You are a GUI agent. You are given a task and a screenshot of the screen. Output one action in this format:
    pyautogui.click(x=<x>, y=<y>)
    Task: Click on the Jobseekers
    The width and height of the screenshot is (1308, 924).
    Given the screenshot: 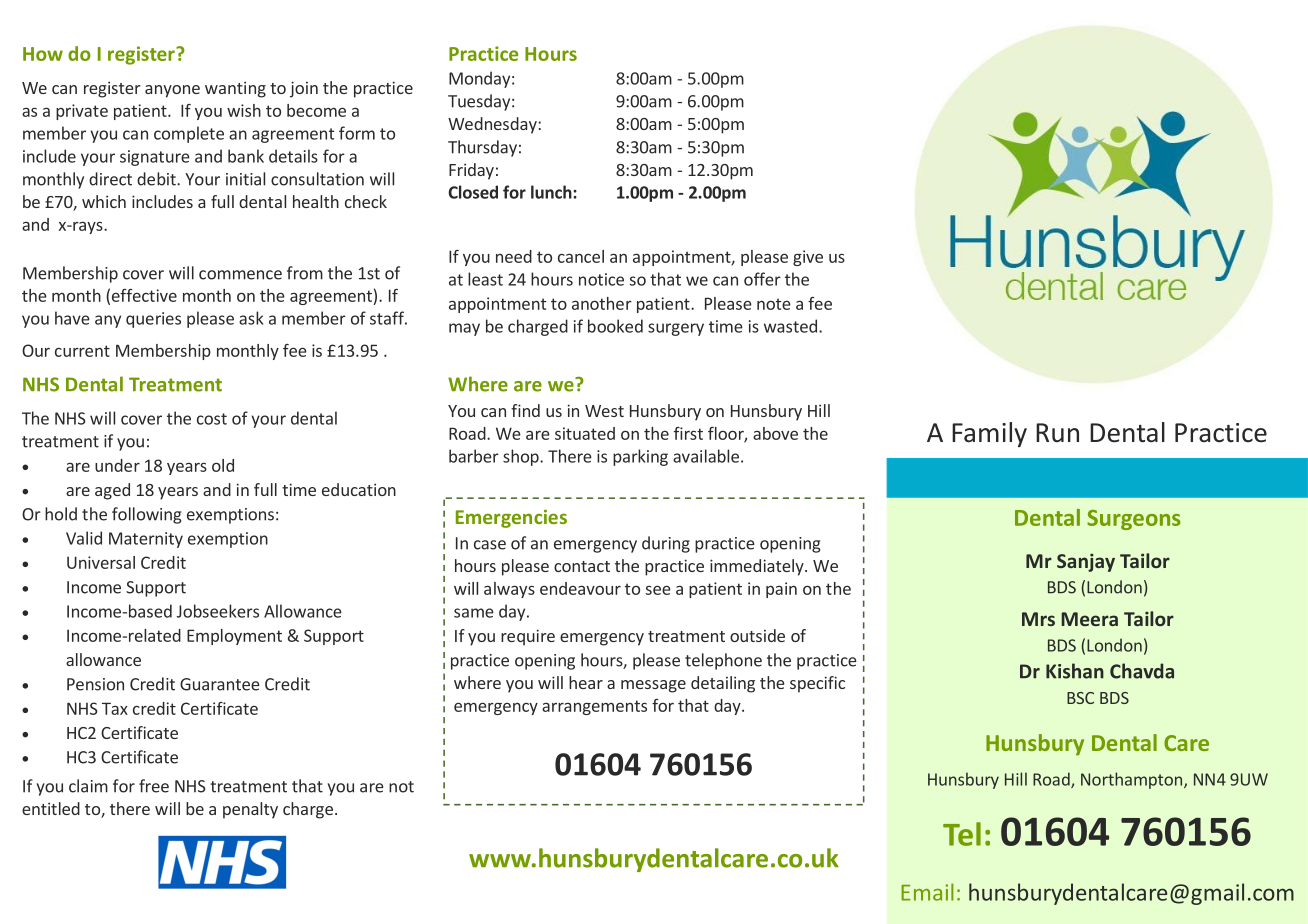 What is the action you would take?
    pyautogui.click(x=218, y=611)
